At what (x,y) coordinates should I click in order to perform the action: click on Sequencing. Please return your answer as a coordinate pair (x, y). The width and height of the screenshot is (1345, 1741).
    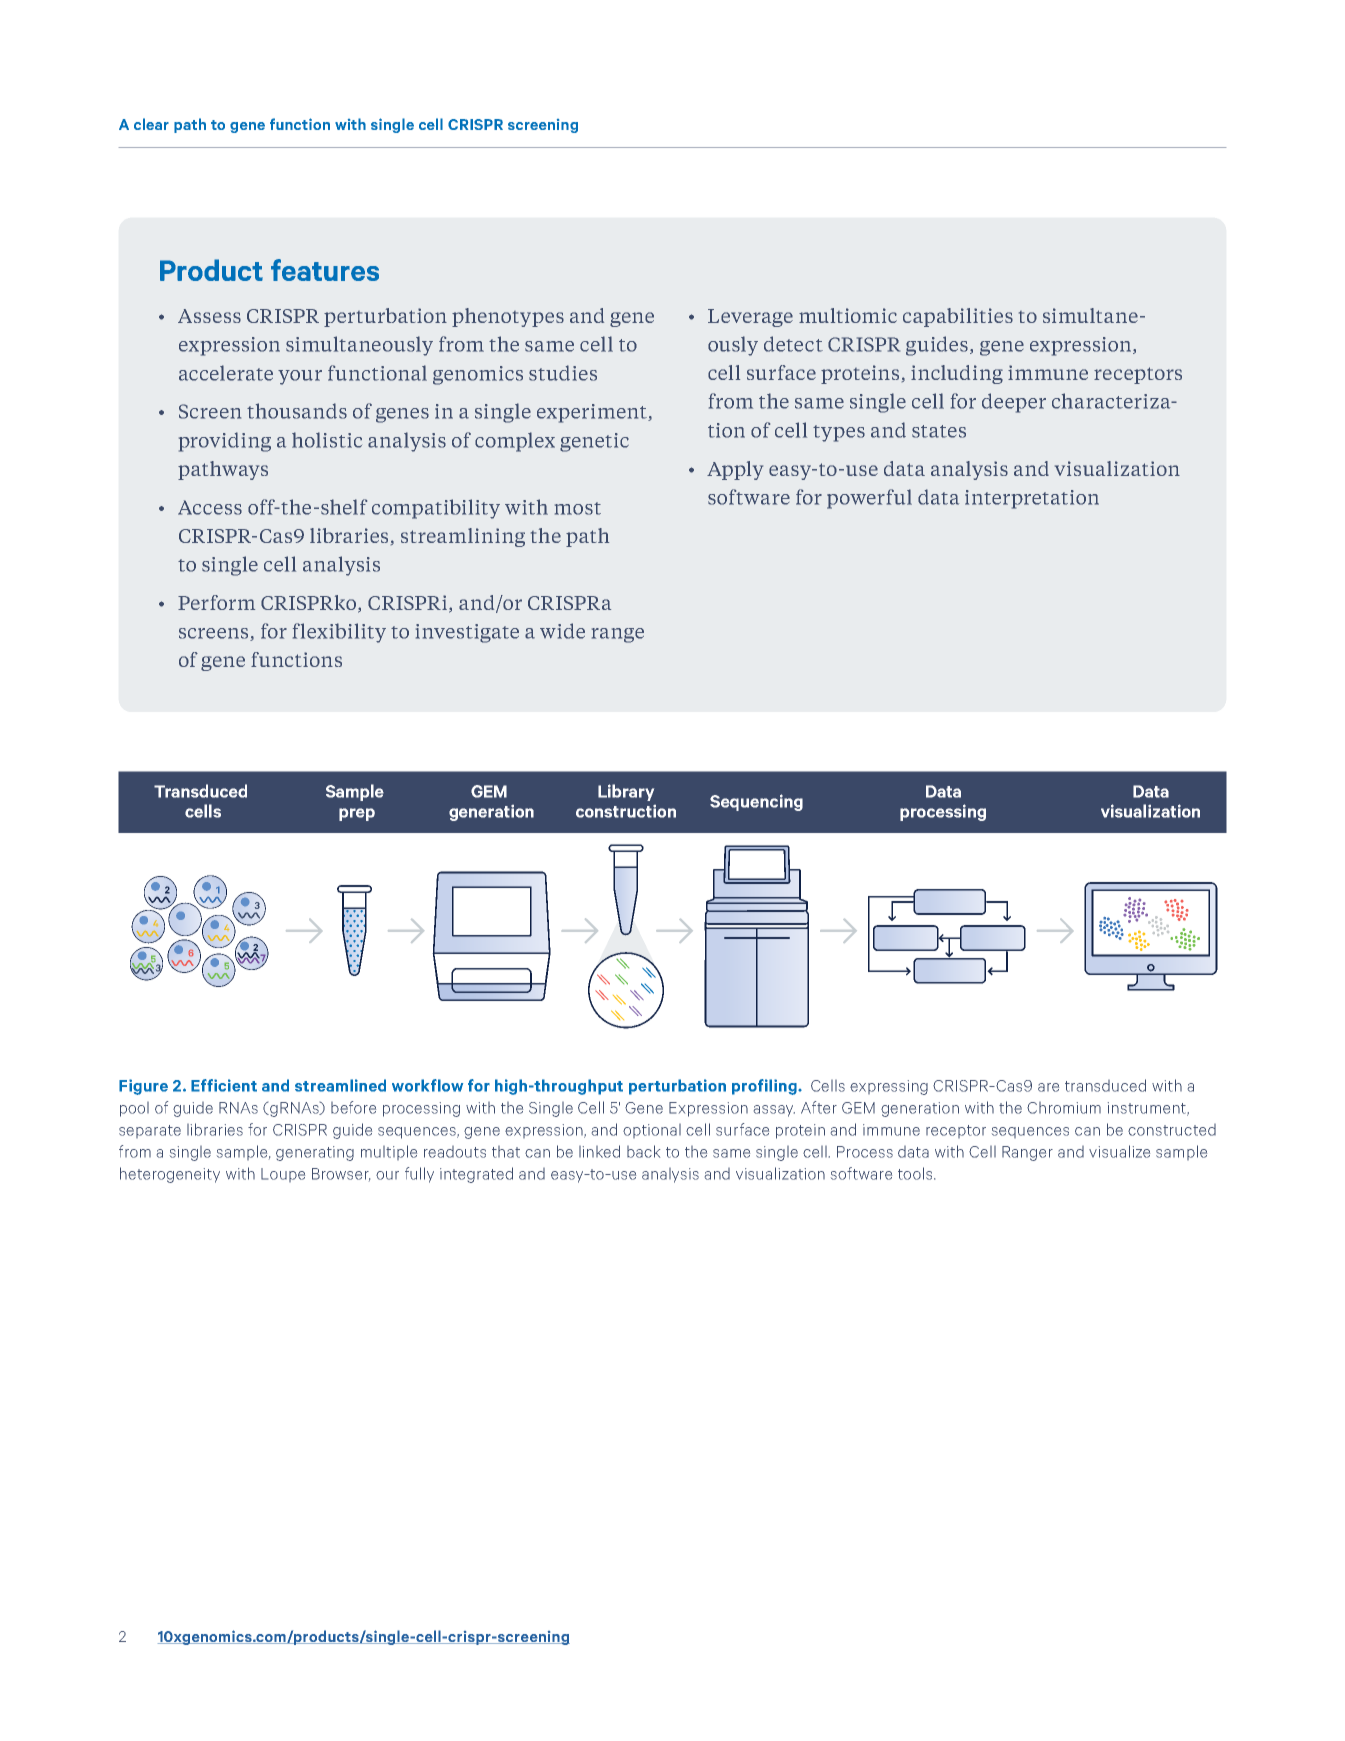
    Looking at the image, I should click on (756, 802).
